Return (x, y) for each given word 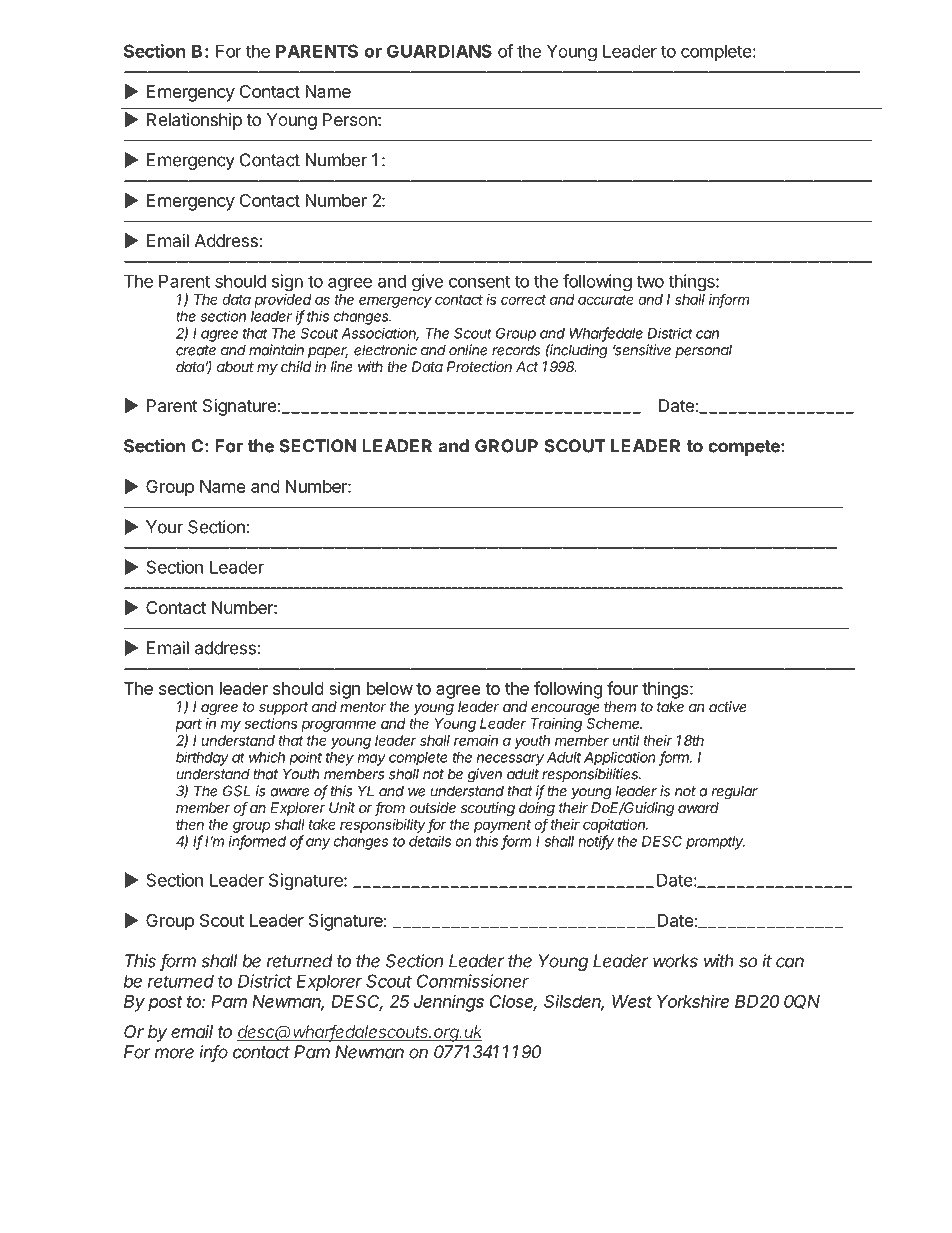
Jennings (449, 1003)
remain (476, 740)
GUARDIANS (439, 51)
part (189, 725)
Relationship (194, 121)
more (174, 1053)
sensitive (642, 350)
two (650, 281)
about (235, 366)
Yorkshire (693, 1001)
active (727, 706)
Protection (479, 366)
